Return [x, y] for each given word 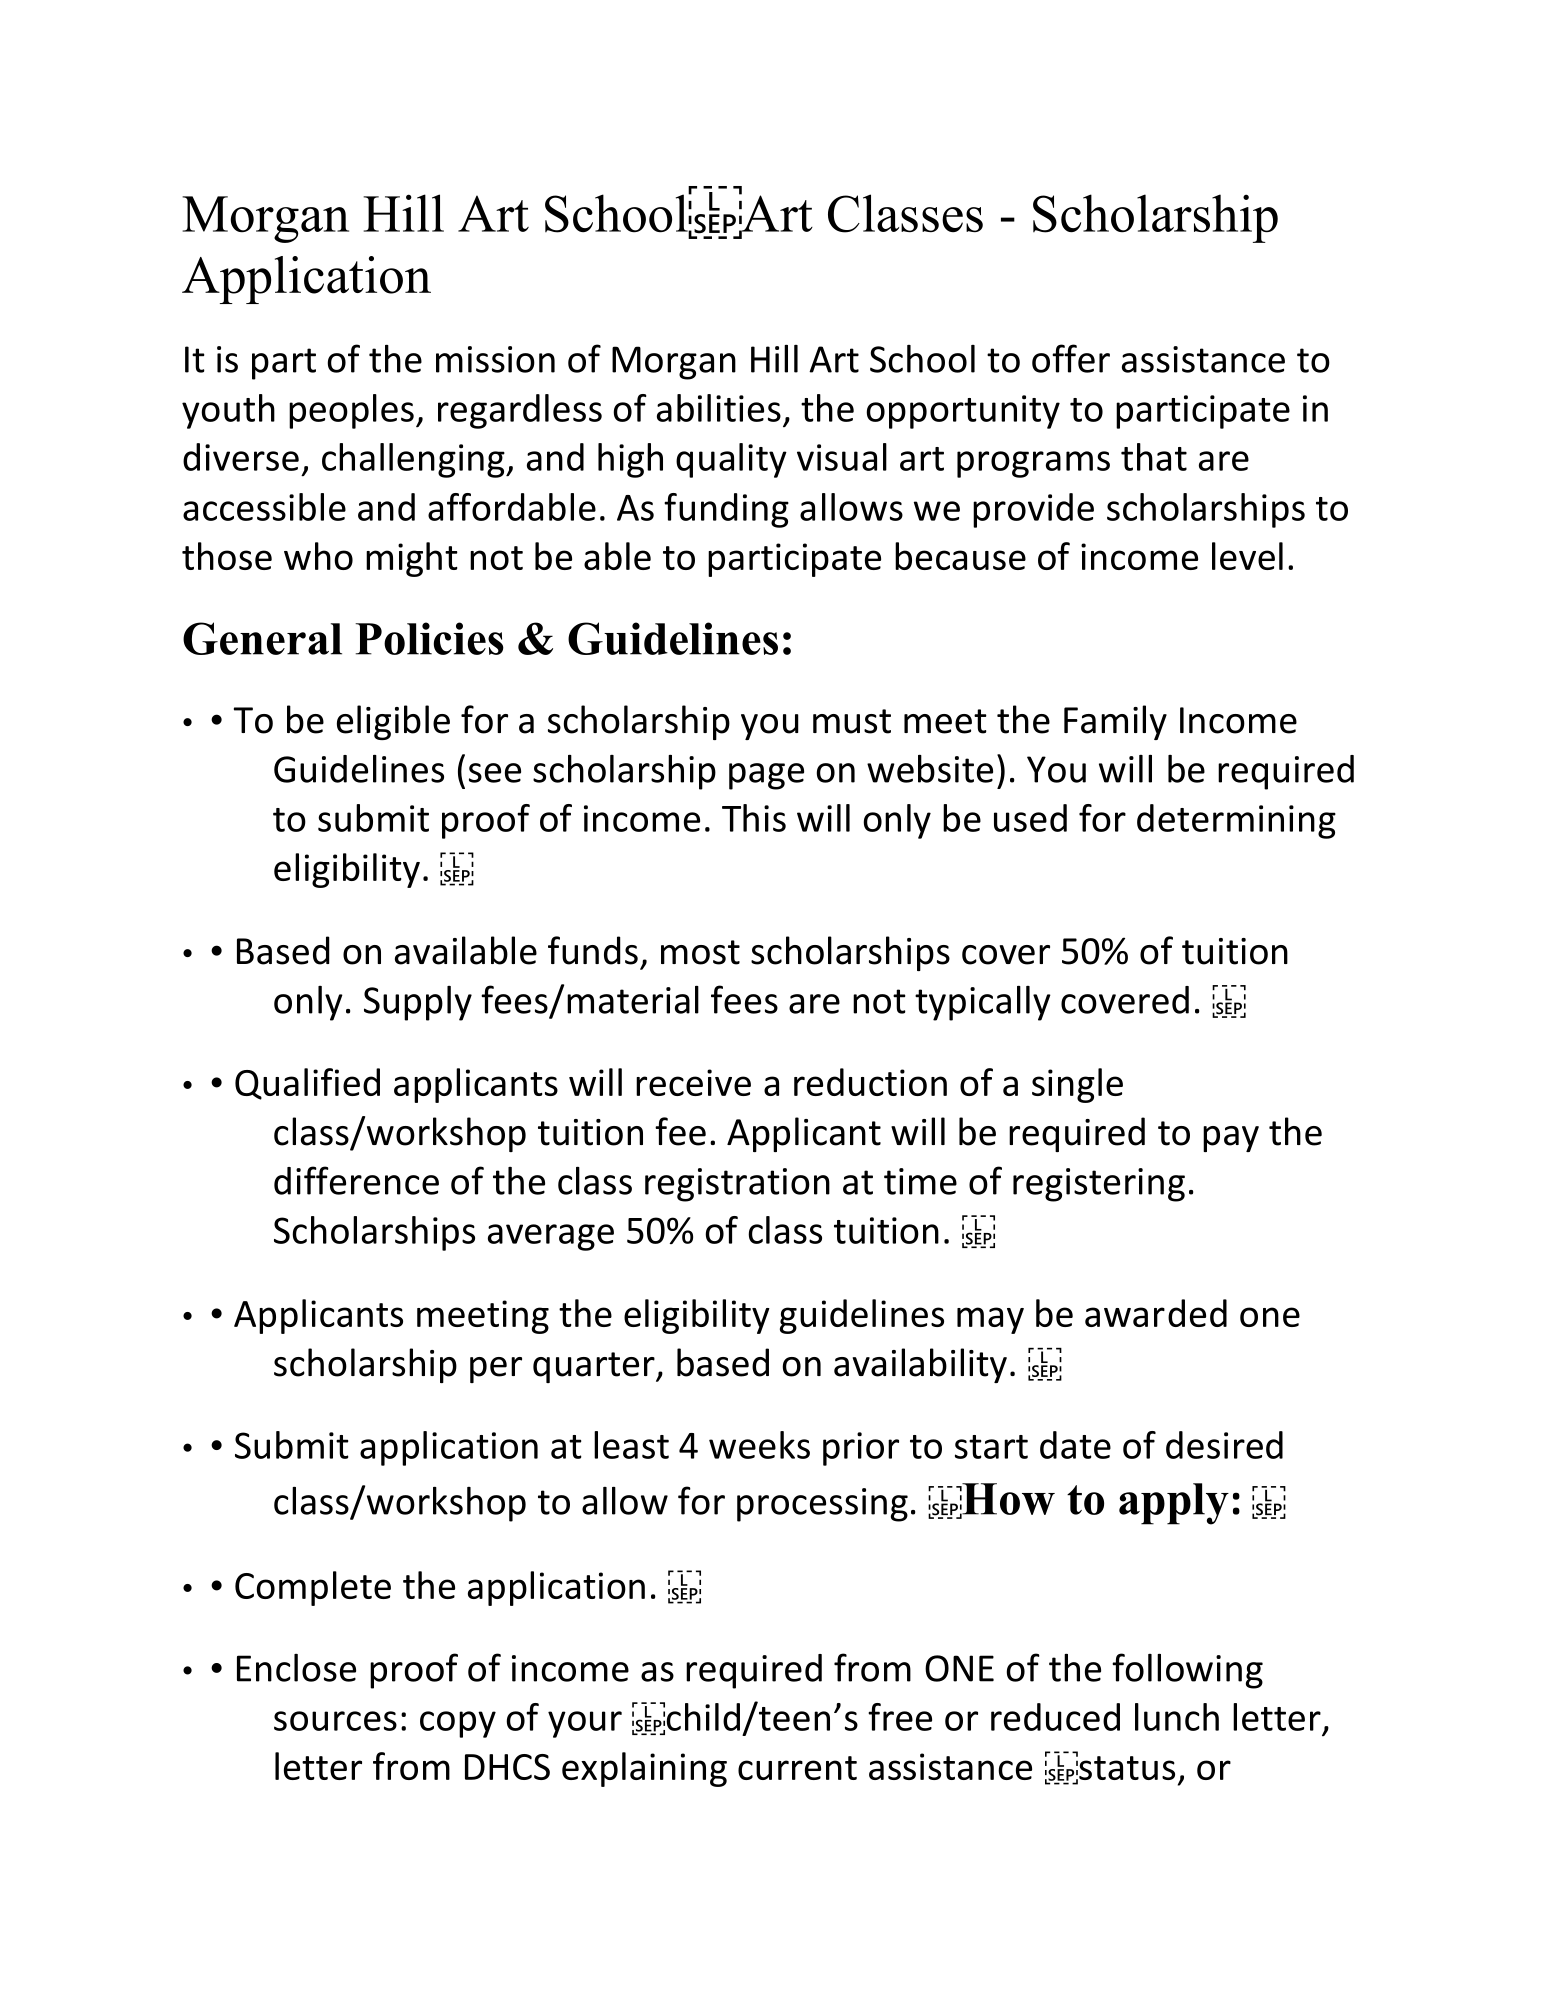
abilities [719, 408]
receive [693, 1082]
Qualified [307, 1084]
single [1077, 1085]
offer [1071, 358]
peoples [351, 411]
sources [335, 1721]
